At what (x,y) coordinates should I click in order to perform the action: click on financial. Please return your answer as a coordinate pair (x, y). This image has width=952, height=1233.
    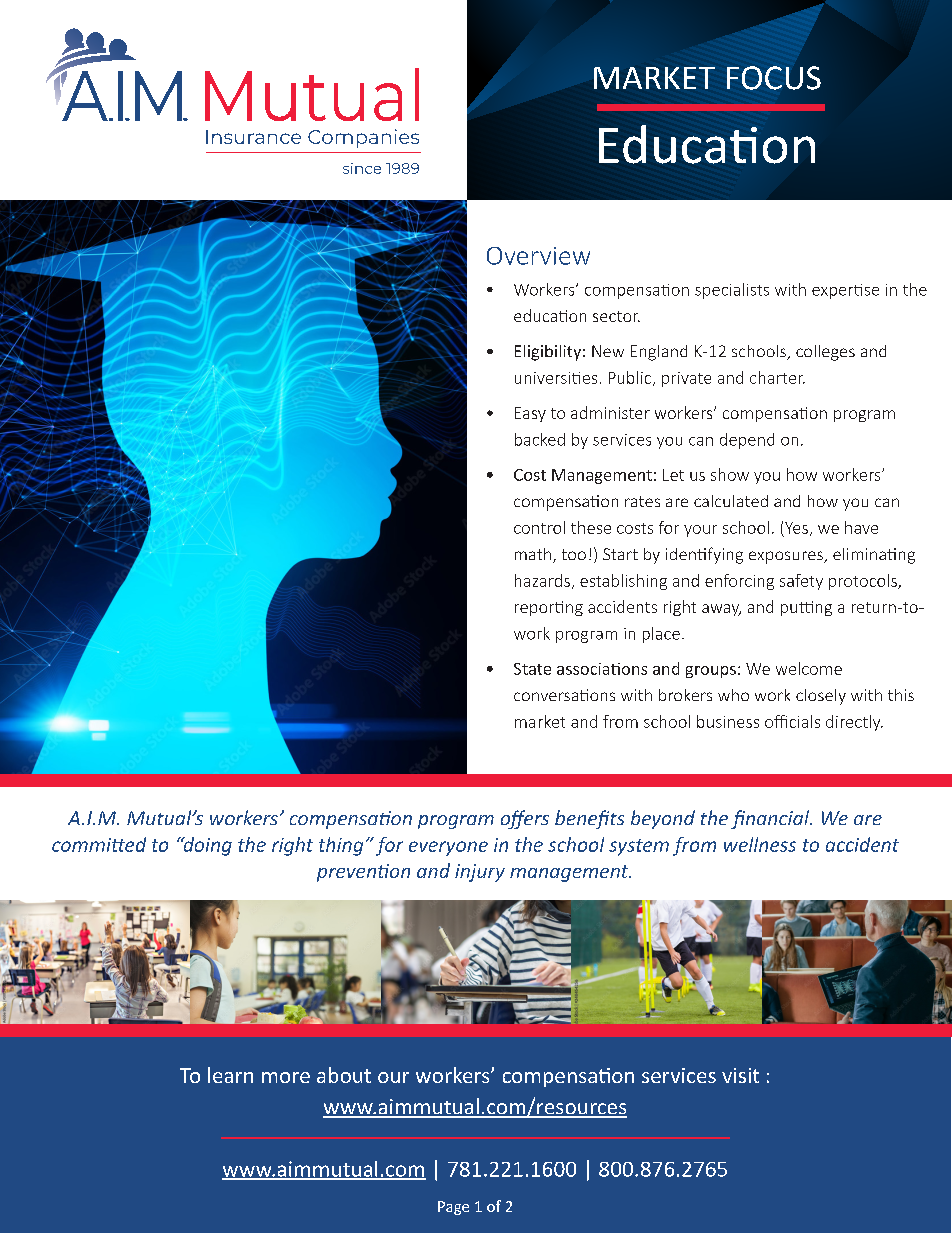
    Looking at the image, I should click on (771, 819).
